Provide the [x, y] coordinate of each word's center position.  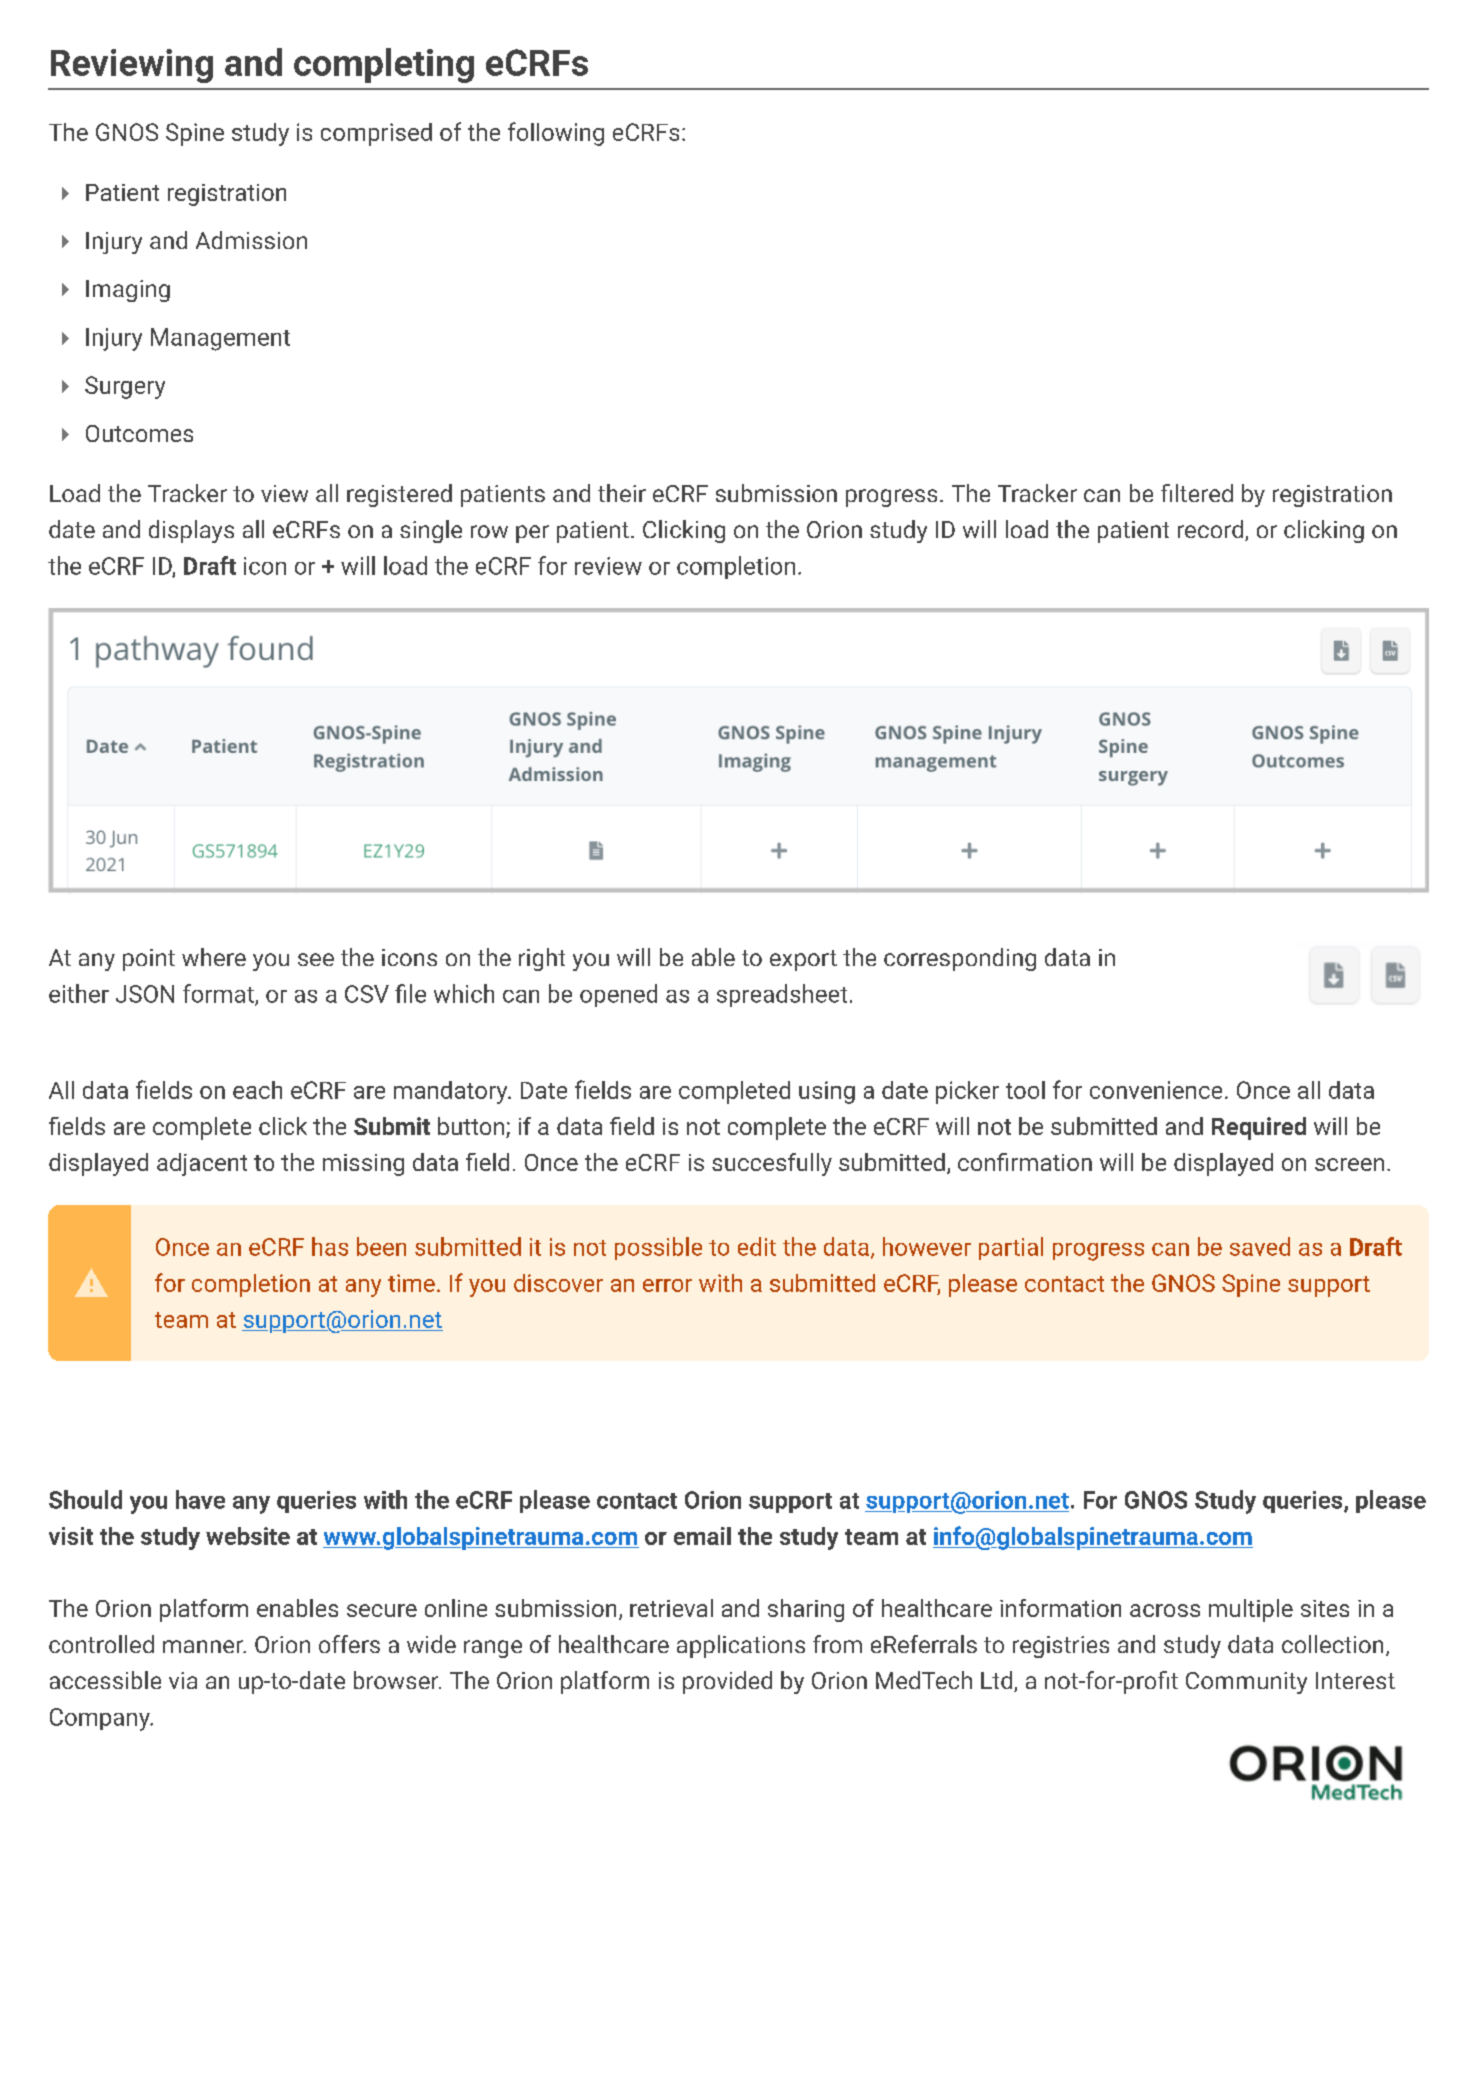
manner [204, 1646]
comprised [376, 134]
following [556, 134]
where [214, 957]
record [1212, 530]
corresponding [960, 959]
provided [727, 1682]
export [803, 960]
